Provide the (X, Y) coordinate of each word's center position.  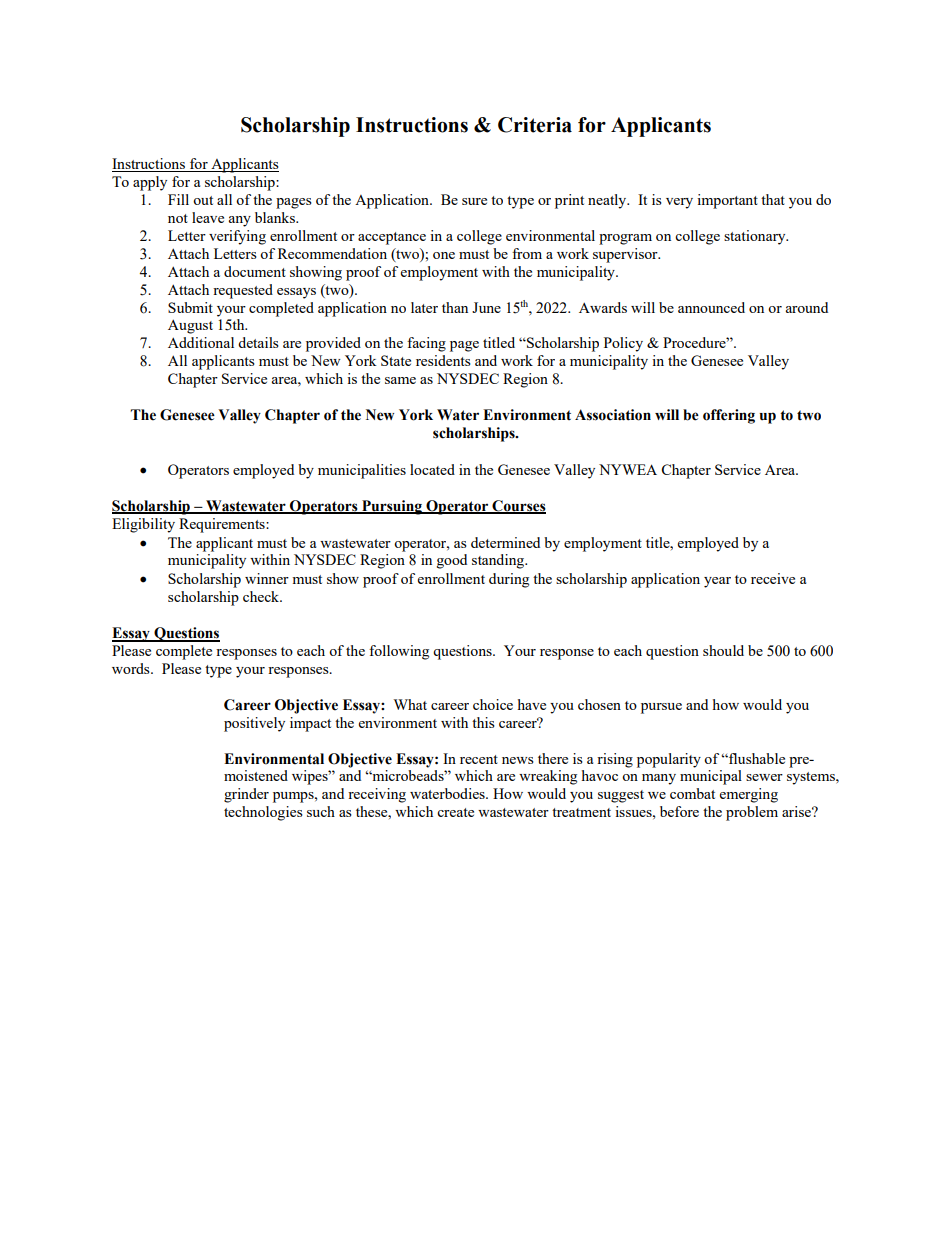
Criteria (535, 125)
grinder (246, 795)
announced (711, 307)
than (455, 307)
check (262, 596)
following (399, 652)
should (723, 650)
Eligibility (143, 525)
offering (729, 416)
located (432, 469)
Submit (190, 307)
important (727, 201)
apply (150, 183)
